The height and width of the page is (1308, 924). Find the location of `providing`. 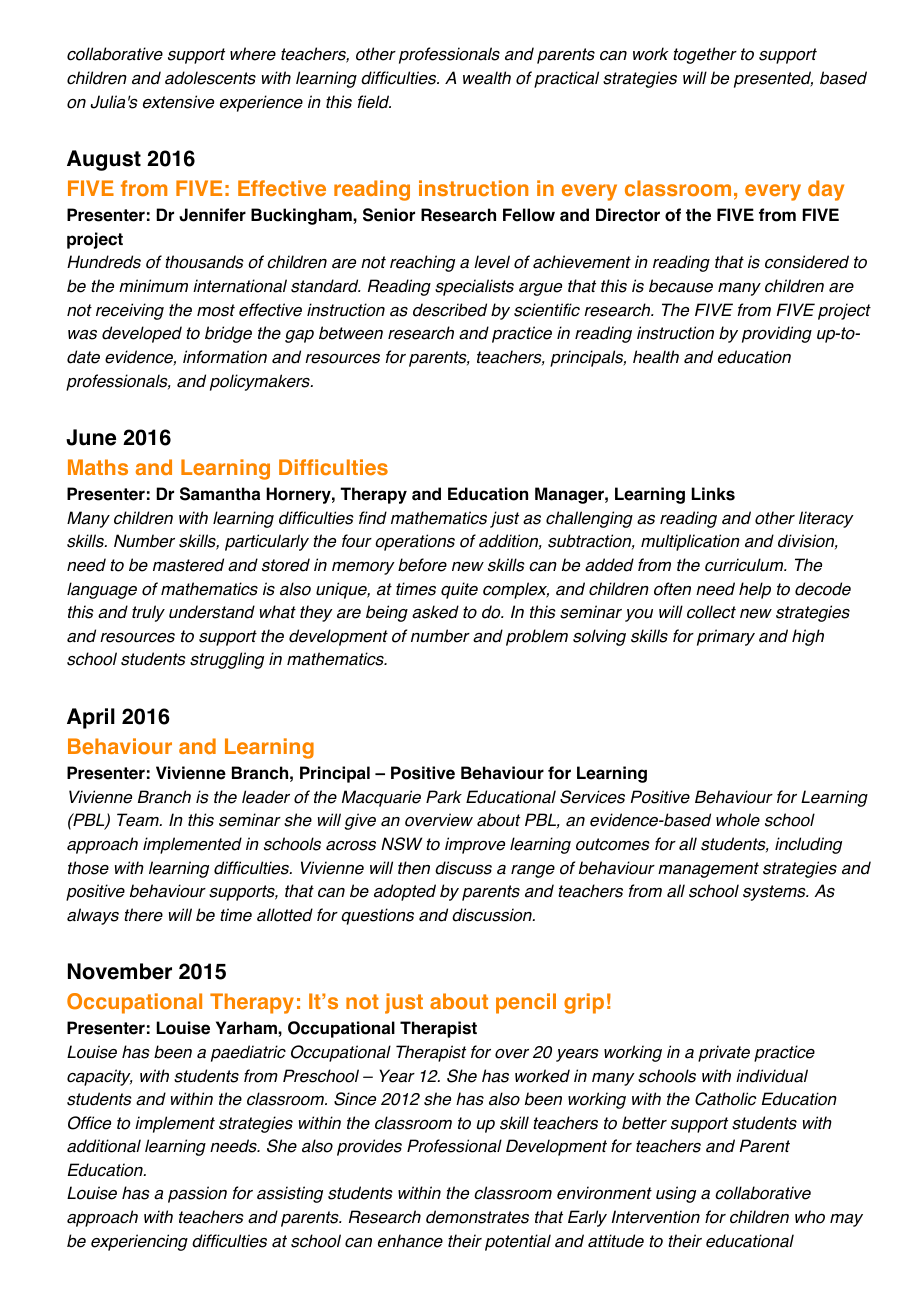

providing is located at coordinates (777, 334).
